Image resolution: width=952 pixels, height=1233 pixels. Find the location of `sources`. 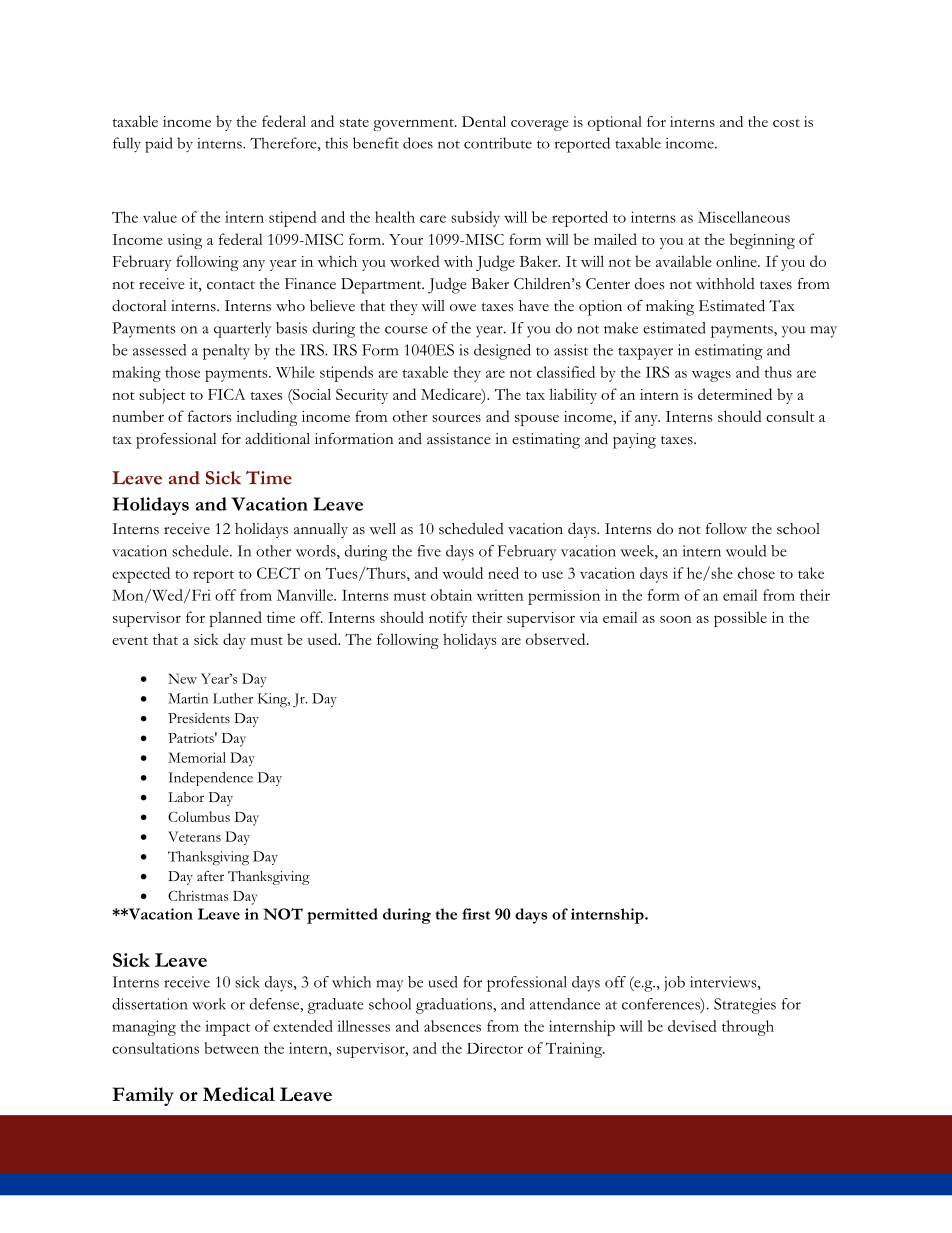

sources is located at coordinates (456, 418).
